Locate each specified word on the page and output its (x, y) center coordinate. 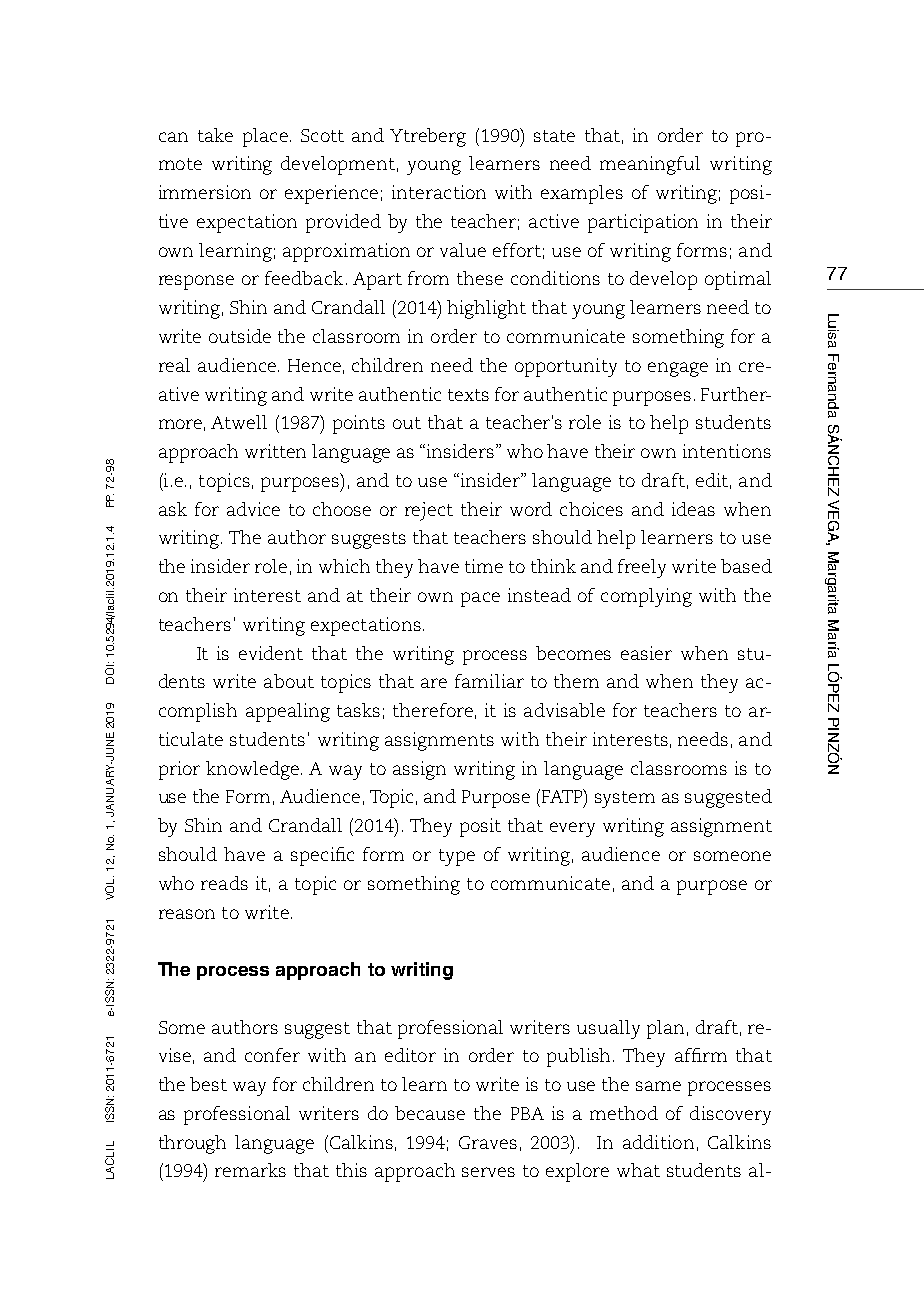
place (265, 137)
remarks (250, 1170)
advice (253, 509)
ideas (693, 509)
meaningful (650, 165)
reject (429, 511)
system (625, 799)
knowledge (252, 770)
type (457, 857)
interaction (439, 192)
